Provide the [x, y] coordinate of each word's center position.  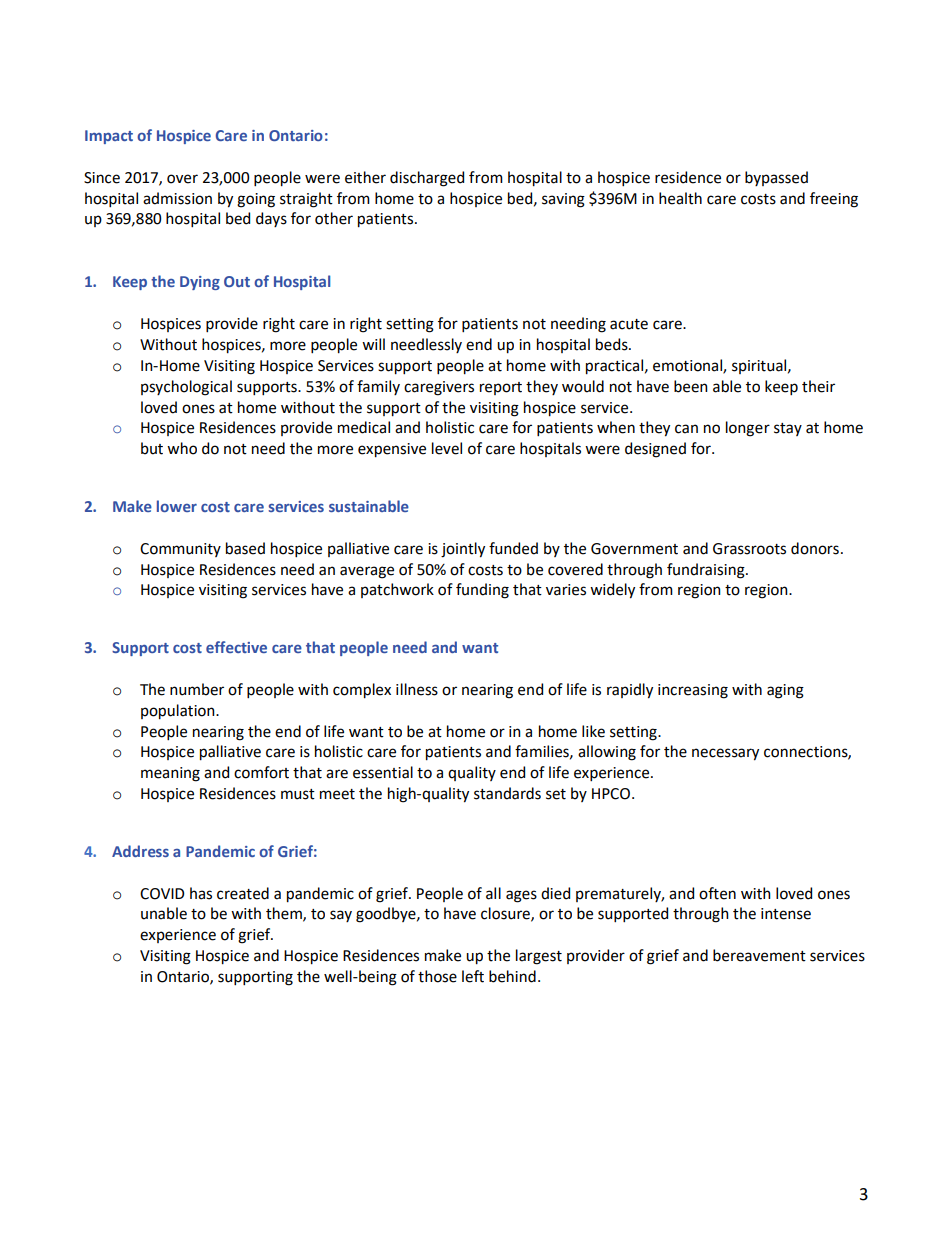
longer [748, 429]
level [447, 448]
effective [236, 647]
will [373, 344]
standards [507, 793]
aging [785, 691]
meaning [170, 774]
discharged [427, 179]
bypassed [776, 178]
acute [629, 324]
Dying [200, 283]
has [201, 893]
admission [177, 198]
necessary [725, 754]
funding [482, 591]
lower [177, 506]
